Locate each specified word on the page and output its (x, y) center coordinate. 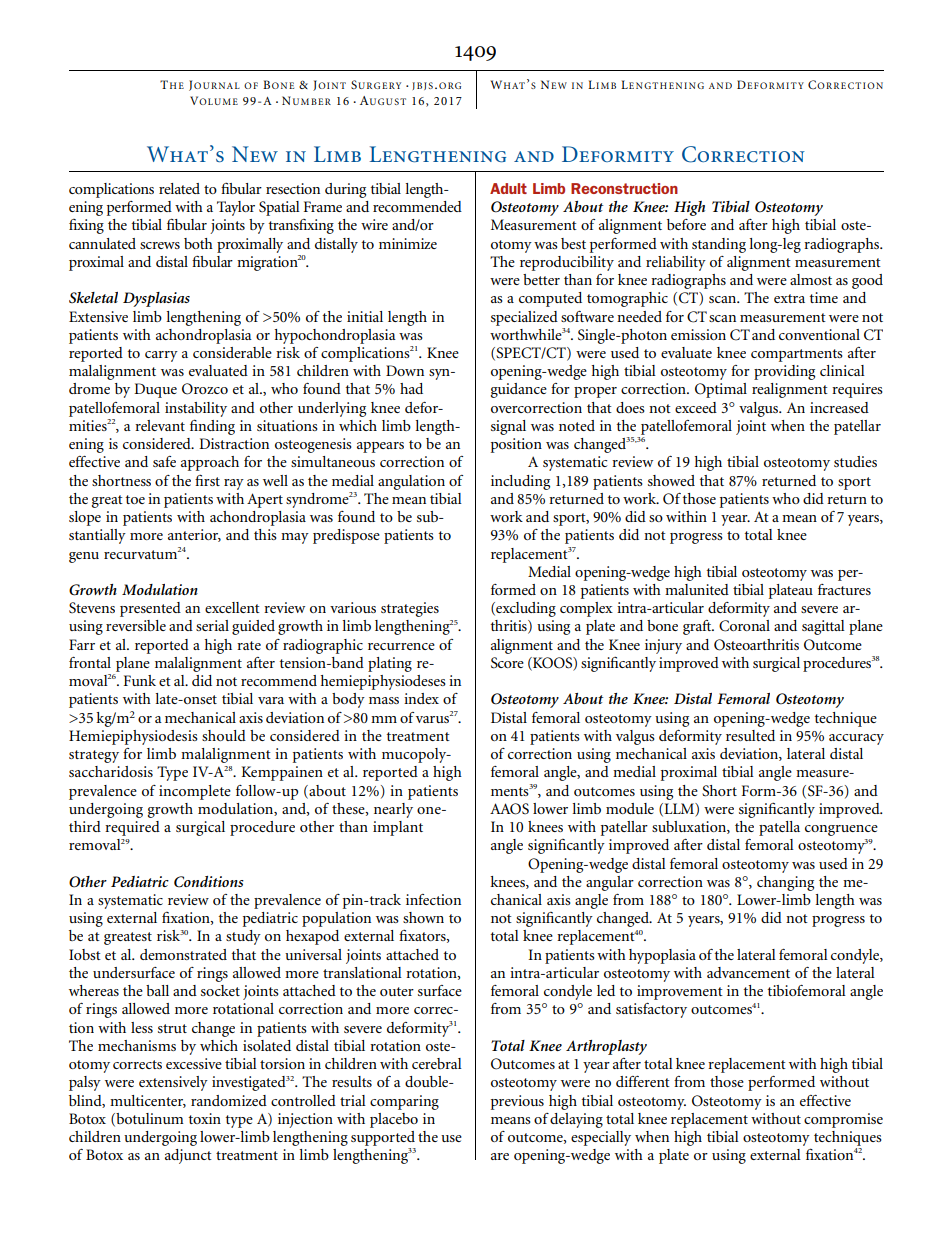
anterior (194, 535)
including (520, 482)
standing (719, 245)
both (198, 243)
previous (517, 1102)
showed (671, 480)
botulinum (149, 1119)
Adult (508, 188)
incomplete (195, 792)
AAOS (509, 809)
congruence (841, 830)
